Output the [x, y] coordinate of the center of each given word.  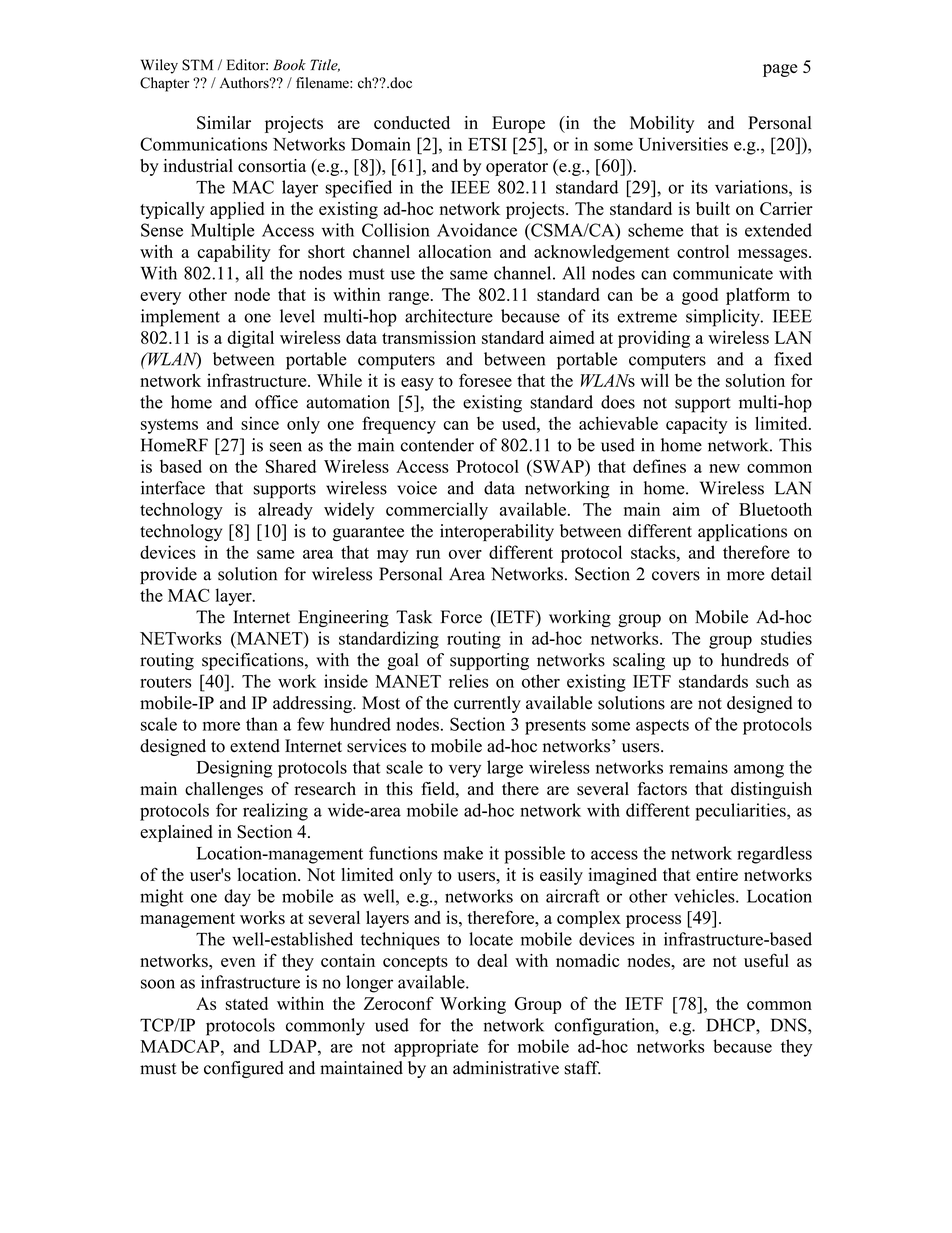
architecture [449, 316]
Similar [224, 123]
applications [742, 533]
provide [168, 575]
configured [244, 1069]
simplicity [724, 318]
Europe [518, 124]
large [505, 769]
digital [251, 339]
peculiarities [741, 812]
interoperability [497, 533]
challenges [224, 790]
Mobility [662, 124]
